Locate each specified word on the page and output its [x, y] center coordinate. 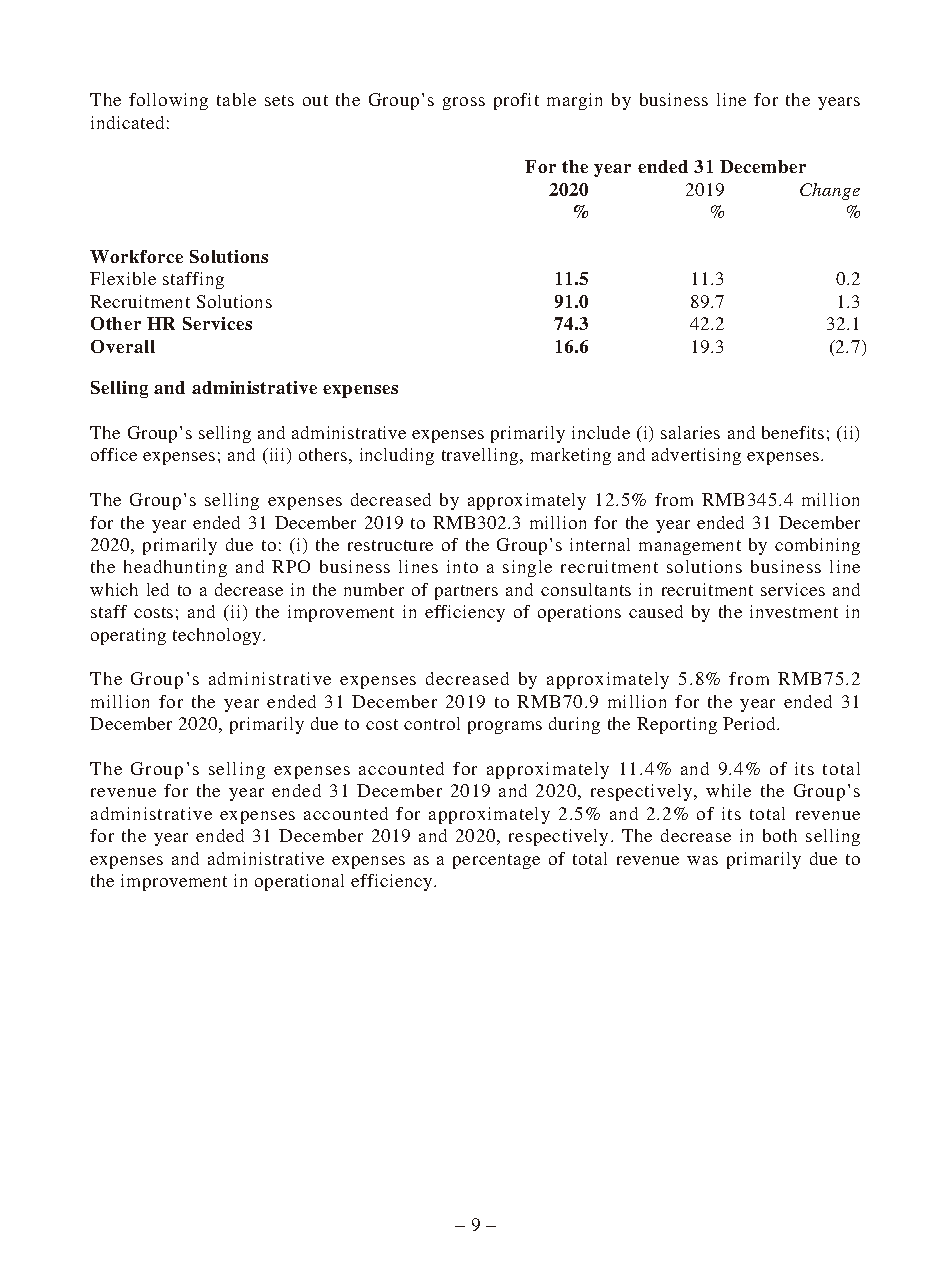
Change [830, 191]
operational [299, 882]
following [168, 101]
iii [277, 456]
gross [464, 103]
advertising [696, 456]
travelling [481, 456]
